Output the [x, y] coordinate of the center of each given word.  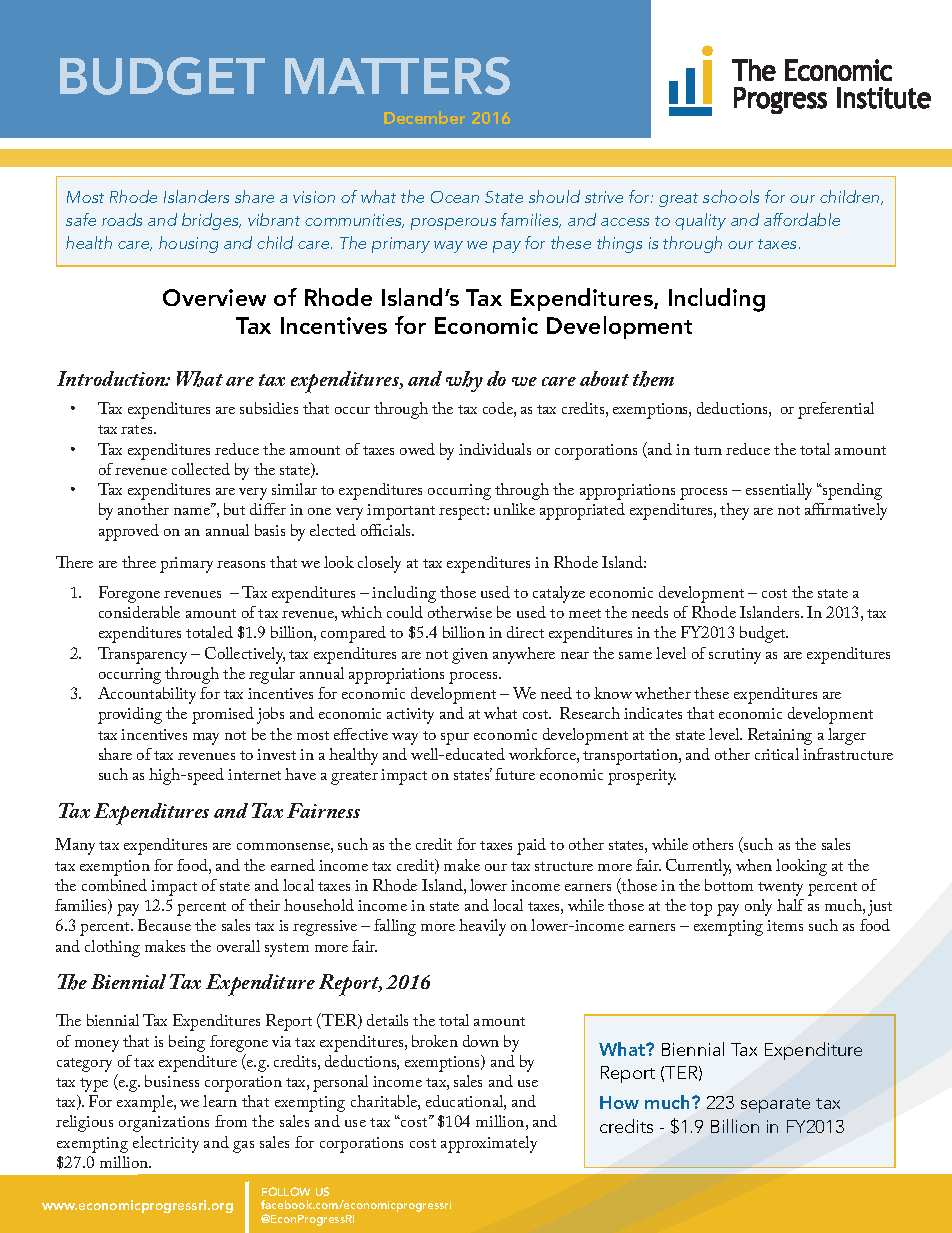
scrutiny [735, 656]
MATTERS [397, 76]
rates [138, 429]
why [464, 381]
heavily [482, 927]
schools [731, 196]
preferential [836, 410]
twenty [780, 889]
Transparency [142, 655]
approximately [489, 1144]
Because [164, 925]
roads [122, 219]
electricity [166, 1144]
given [470, 656]
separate [775, 1105]
